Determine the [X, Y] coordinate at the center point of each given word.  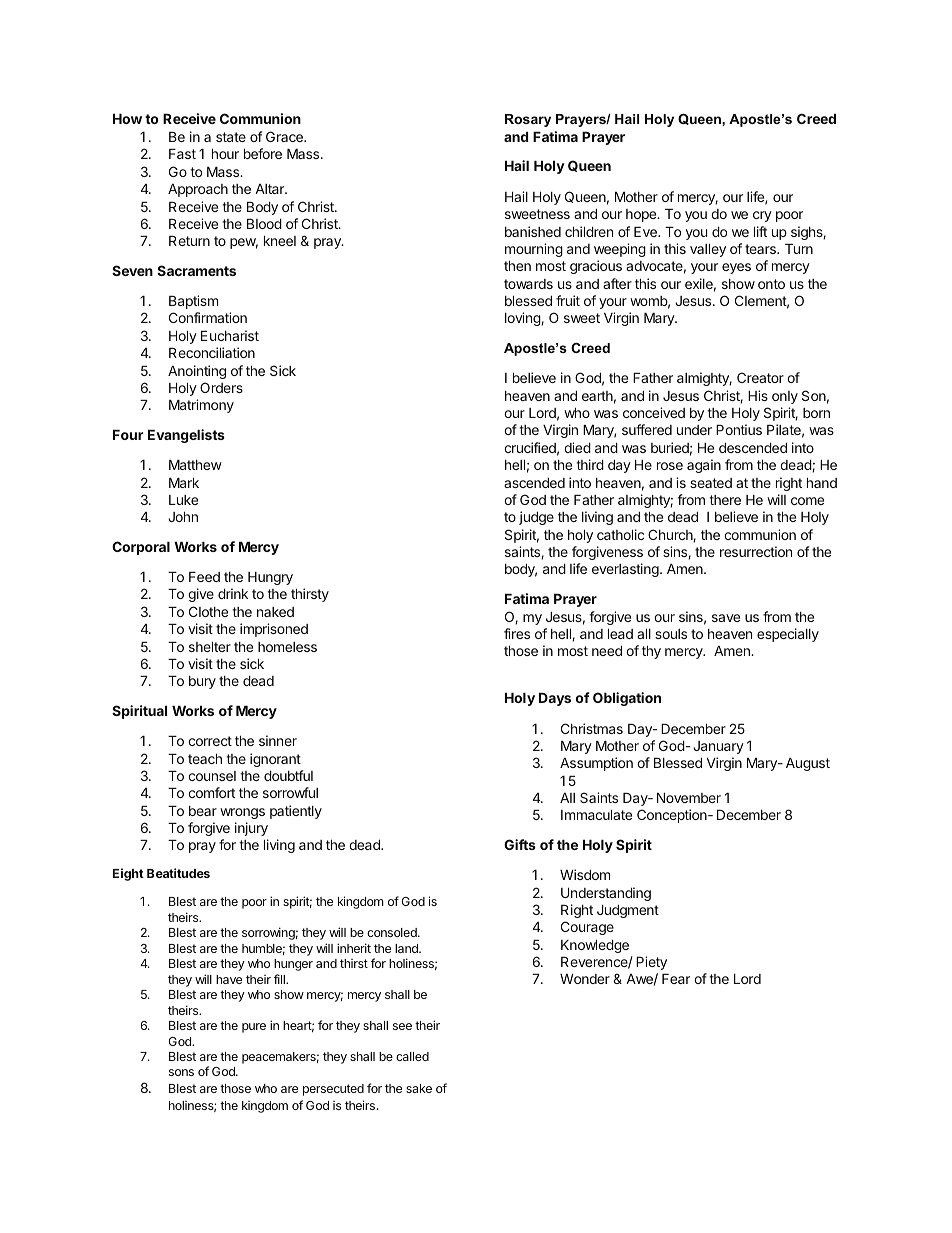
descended [753, 448]
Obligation [627, 699]
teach [205, 759]
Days [555, 699]
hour [225, 154]
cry [762, 216]
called [412, 1056]
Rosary [528, 120]
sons [181, 1072]
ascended [534, 483]
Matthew [195, 465]
